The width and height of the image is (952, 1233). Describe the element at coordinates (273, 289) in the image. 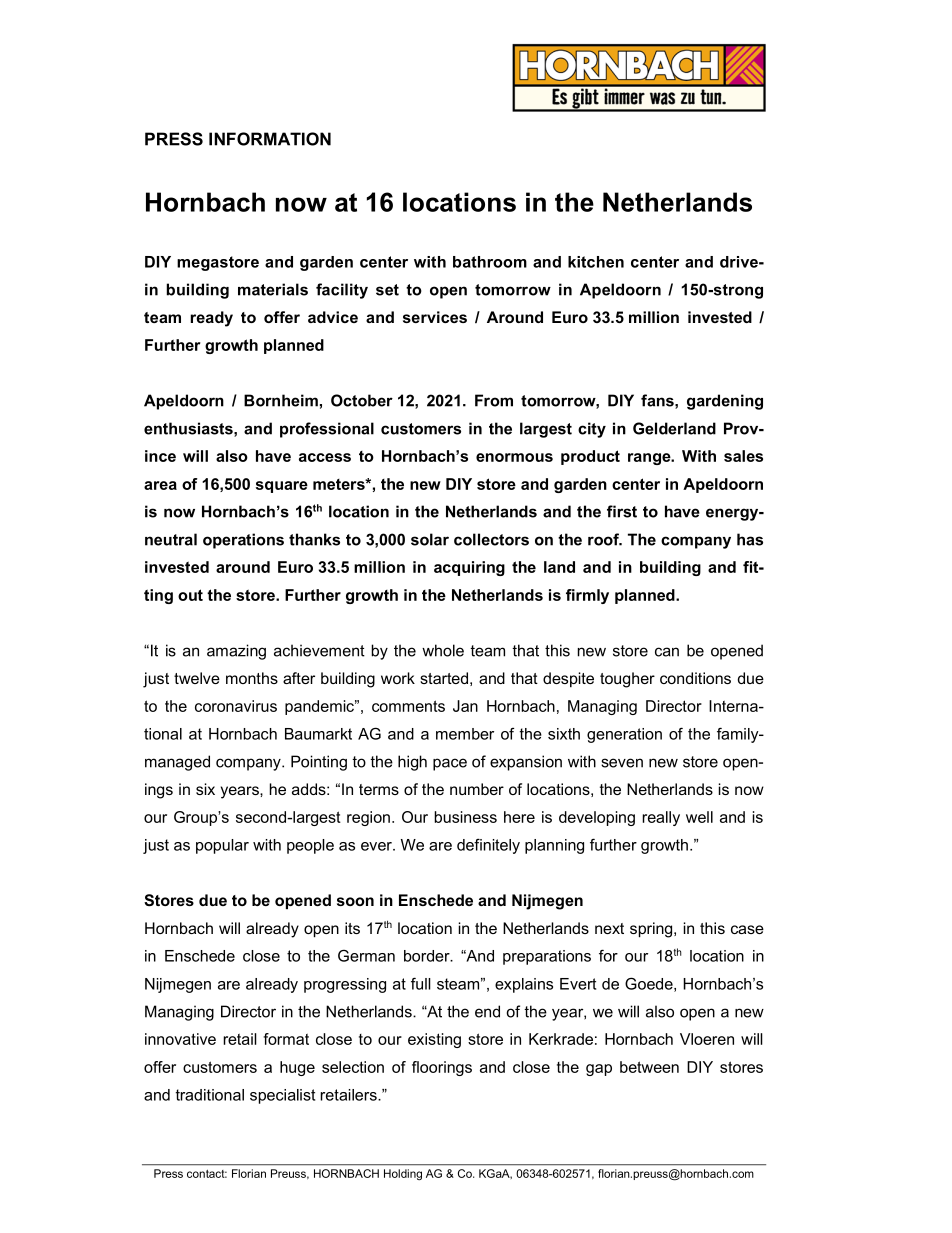

I see `materials` at that location.
